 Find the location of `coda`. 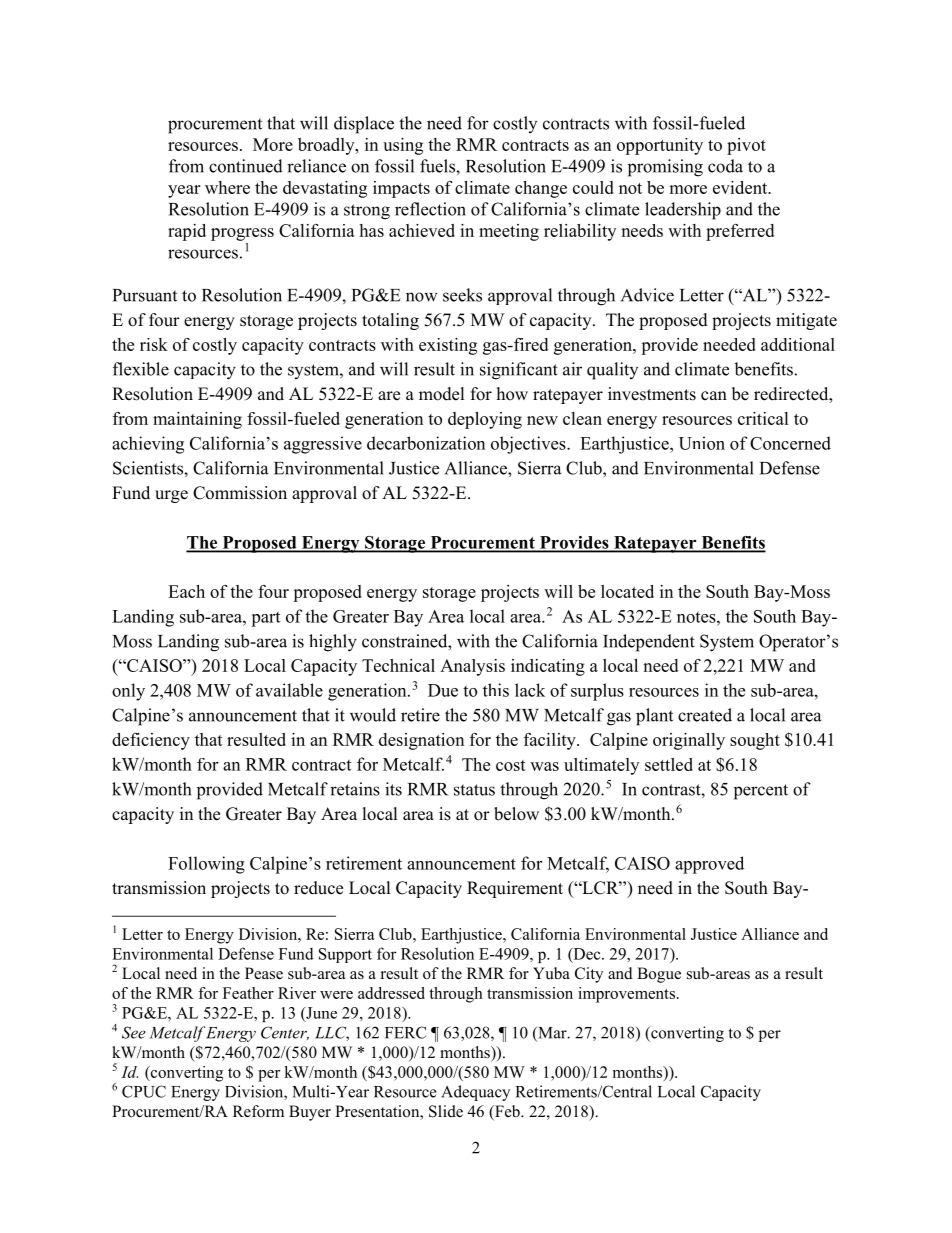

coda is located at coordinates (725, 166).
